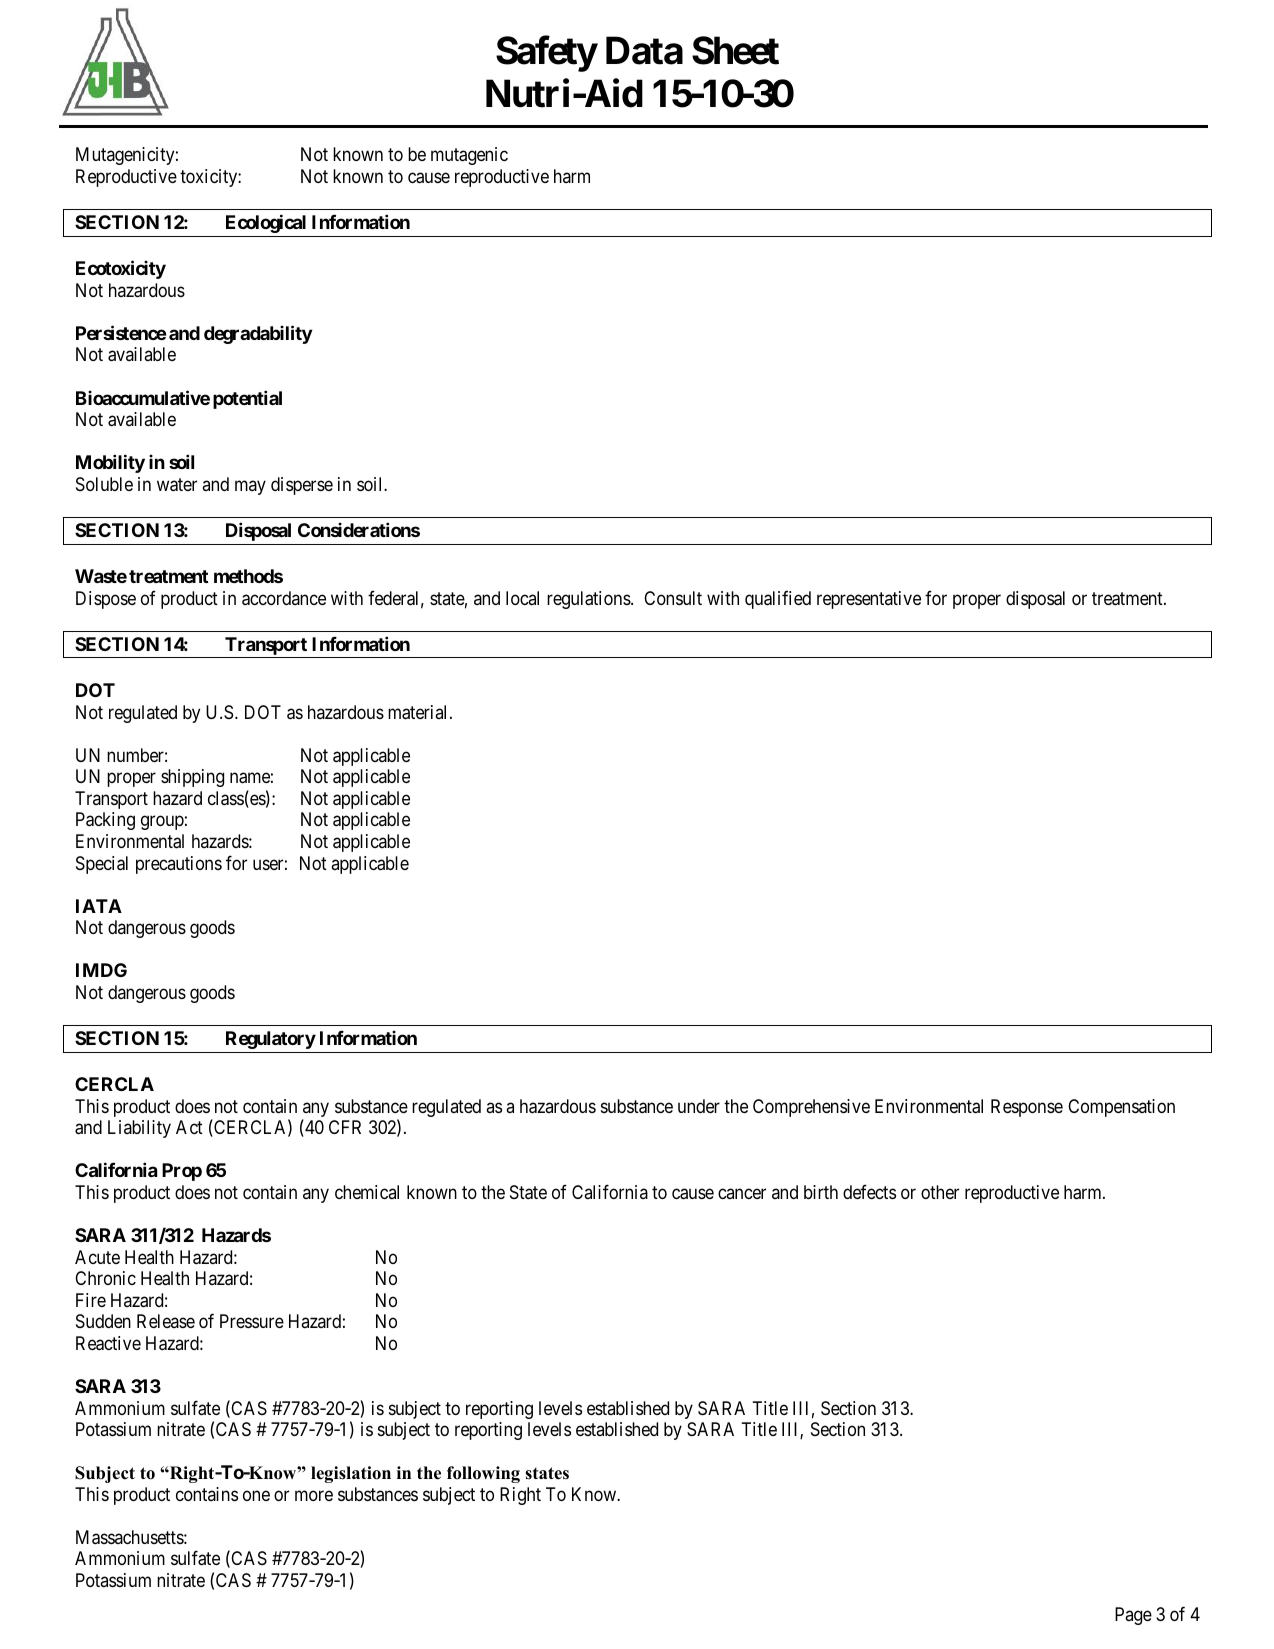  I want to click on qualified, so click(778, 599).
